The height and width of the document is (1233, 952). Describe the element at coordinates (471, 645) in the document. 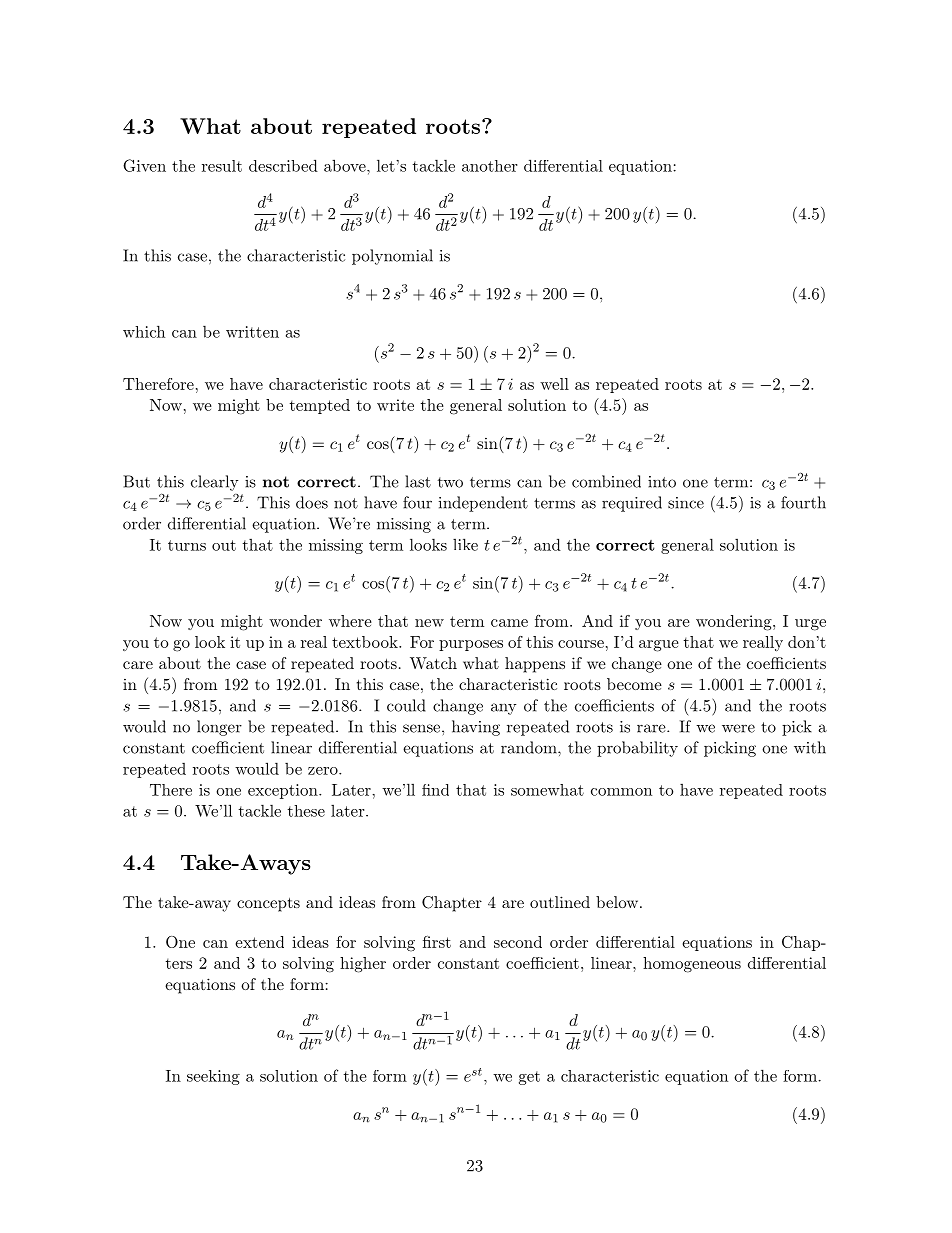

I see `purposes` at that location.
